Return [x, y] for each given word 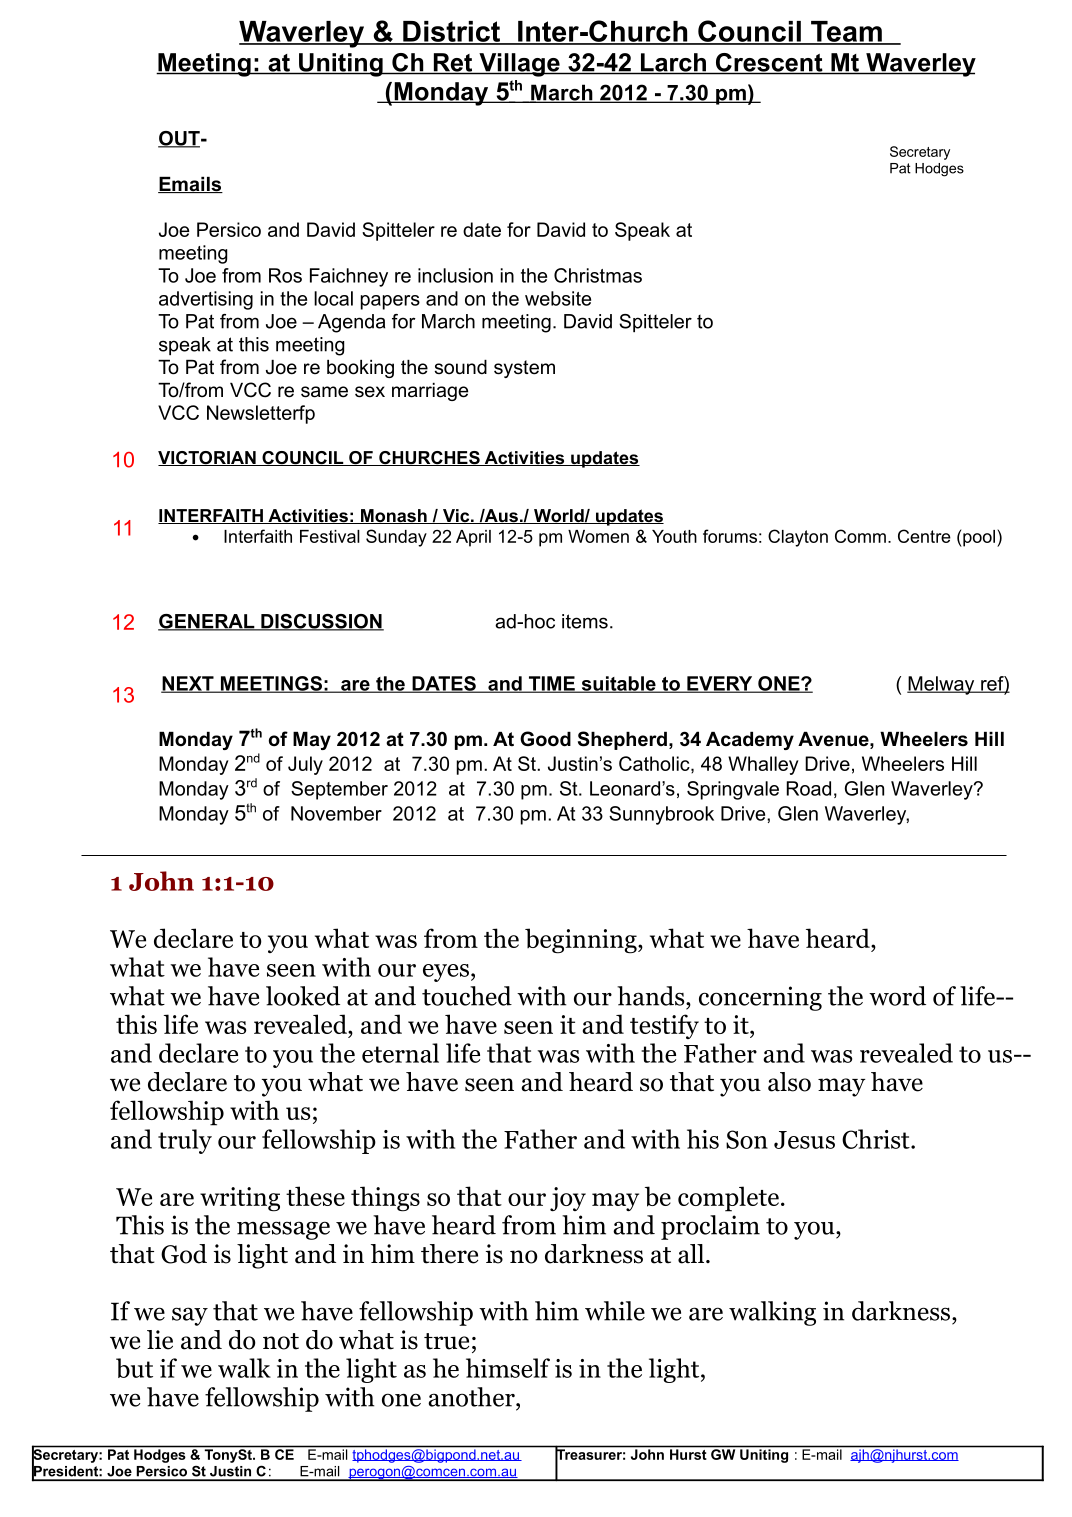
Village [519, 65]
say [190, 1316]
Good [545, 739]
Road [809, 788]
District [452, 32]
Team [846, 32]
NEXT [188, 684]
